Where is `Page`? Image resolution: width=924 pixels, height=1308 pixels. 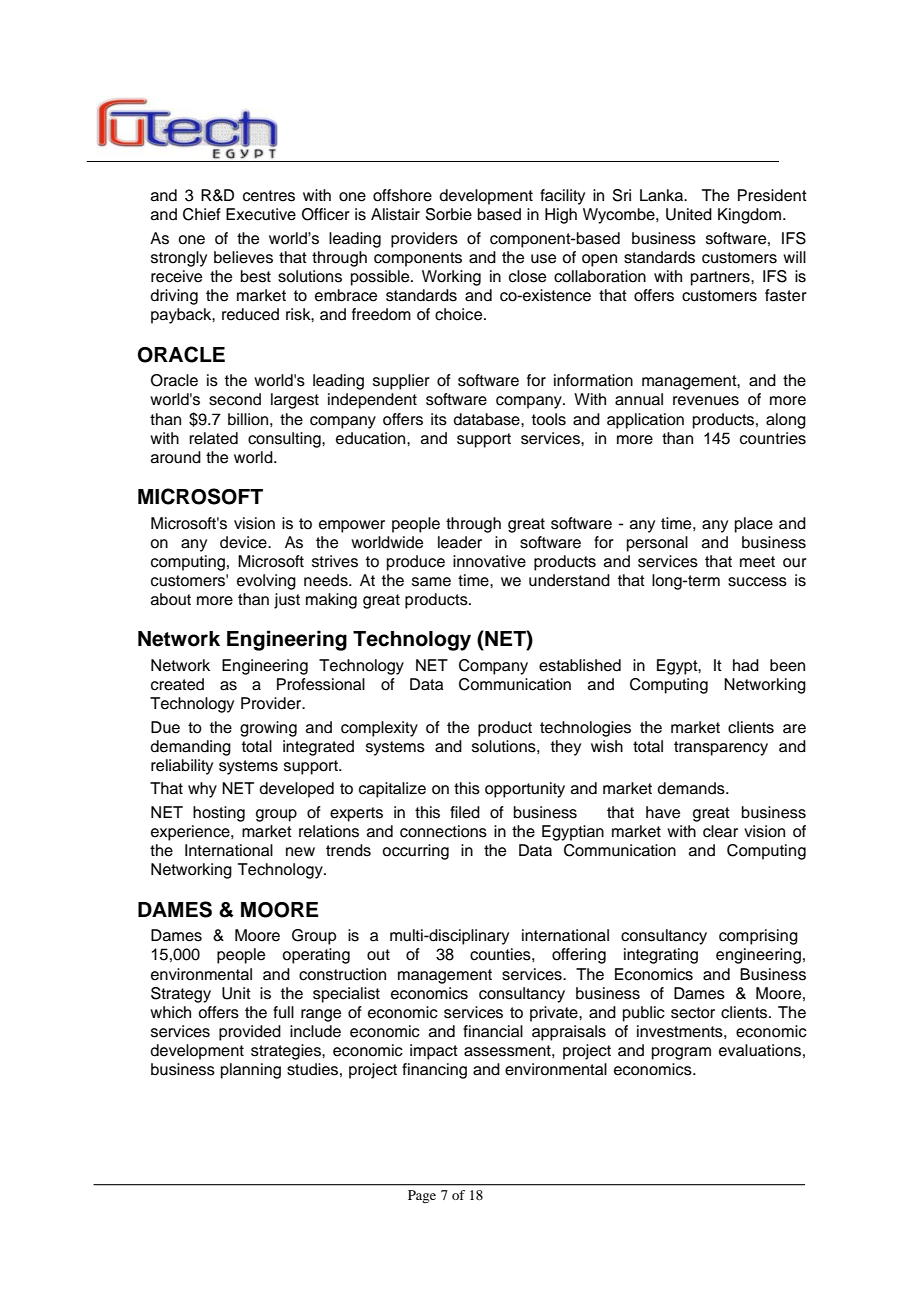
Page is located at coordinates (422, 1196).
